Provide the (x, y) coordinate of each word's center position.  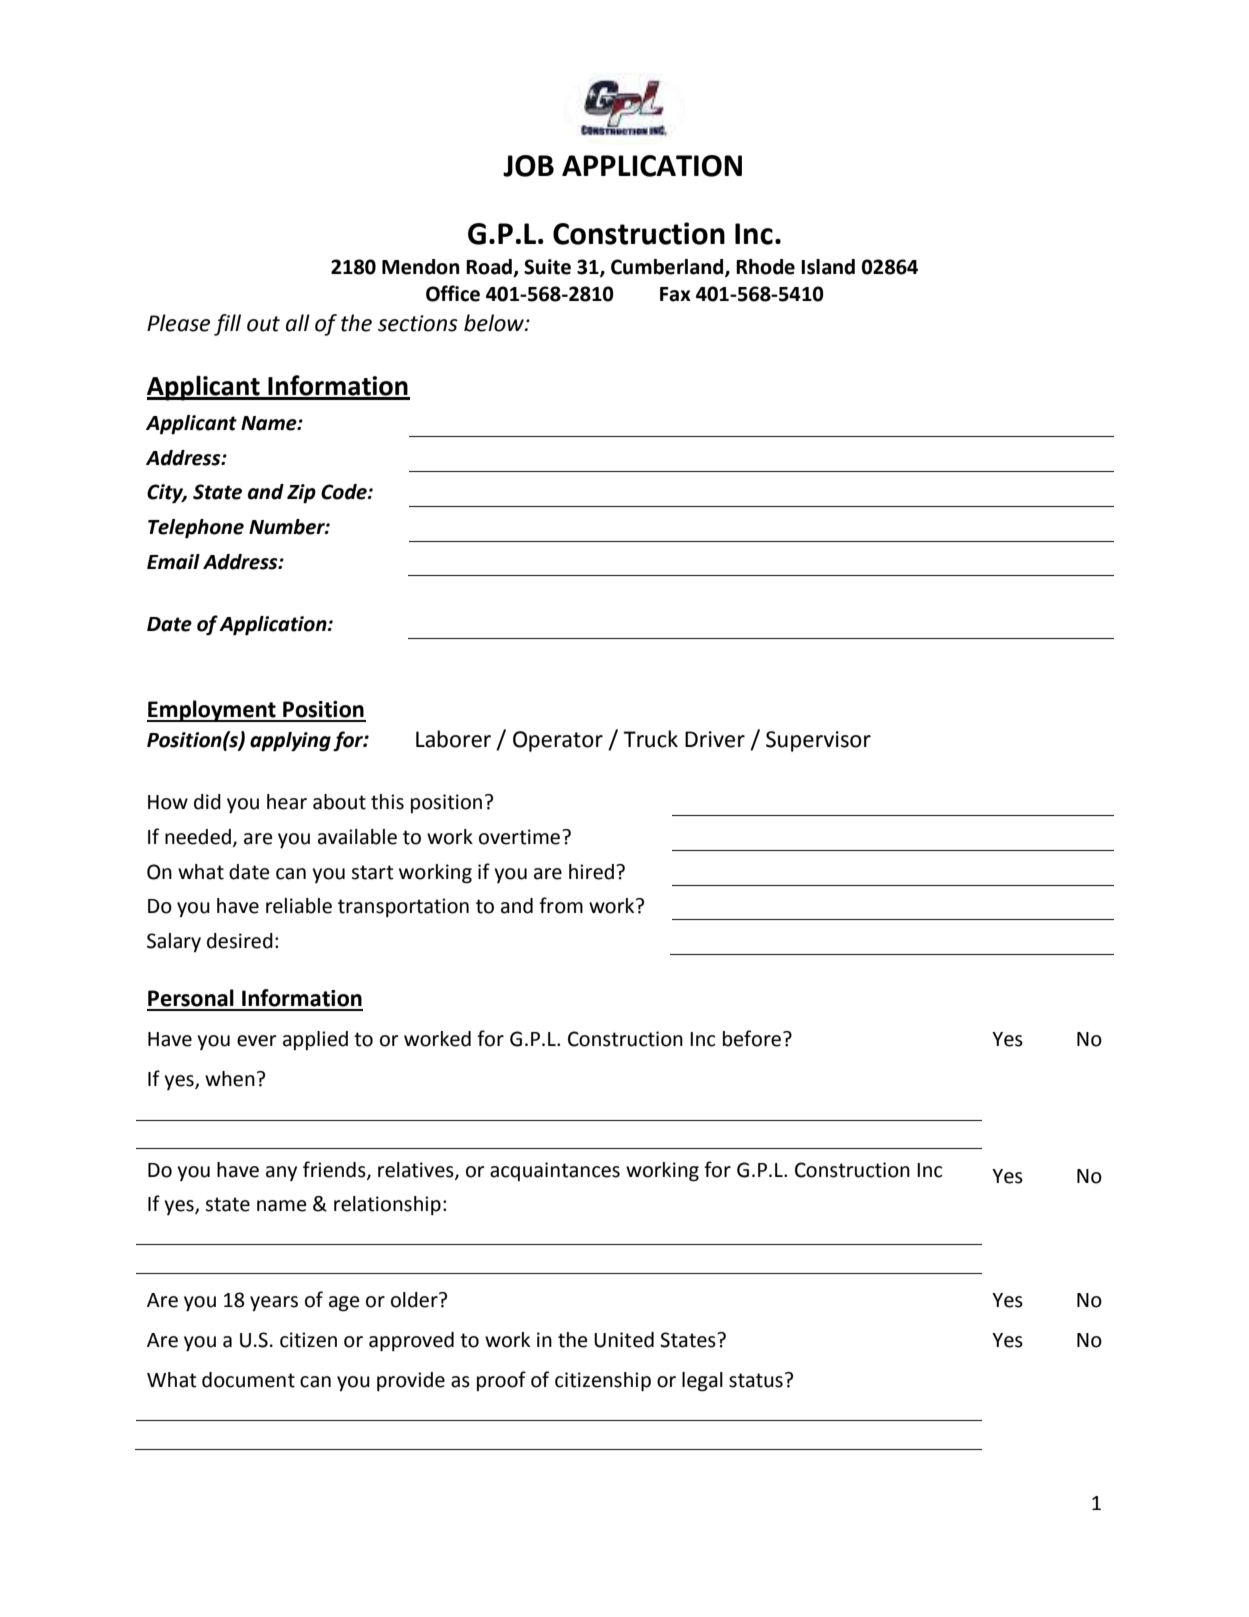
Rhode (765, 267)
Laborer (453, 739)
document (248, 1380)
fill (227, 325)
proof (501, 1381)
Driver (715, 739)
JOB (528, 166)
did (207, 802)
